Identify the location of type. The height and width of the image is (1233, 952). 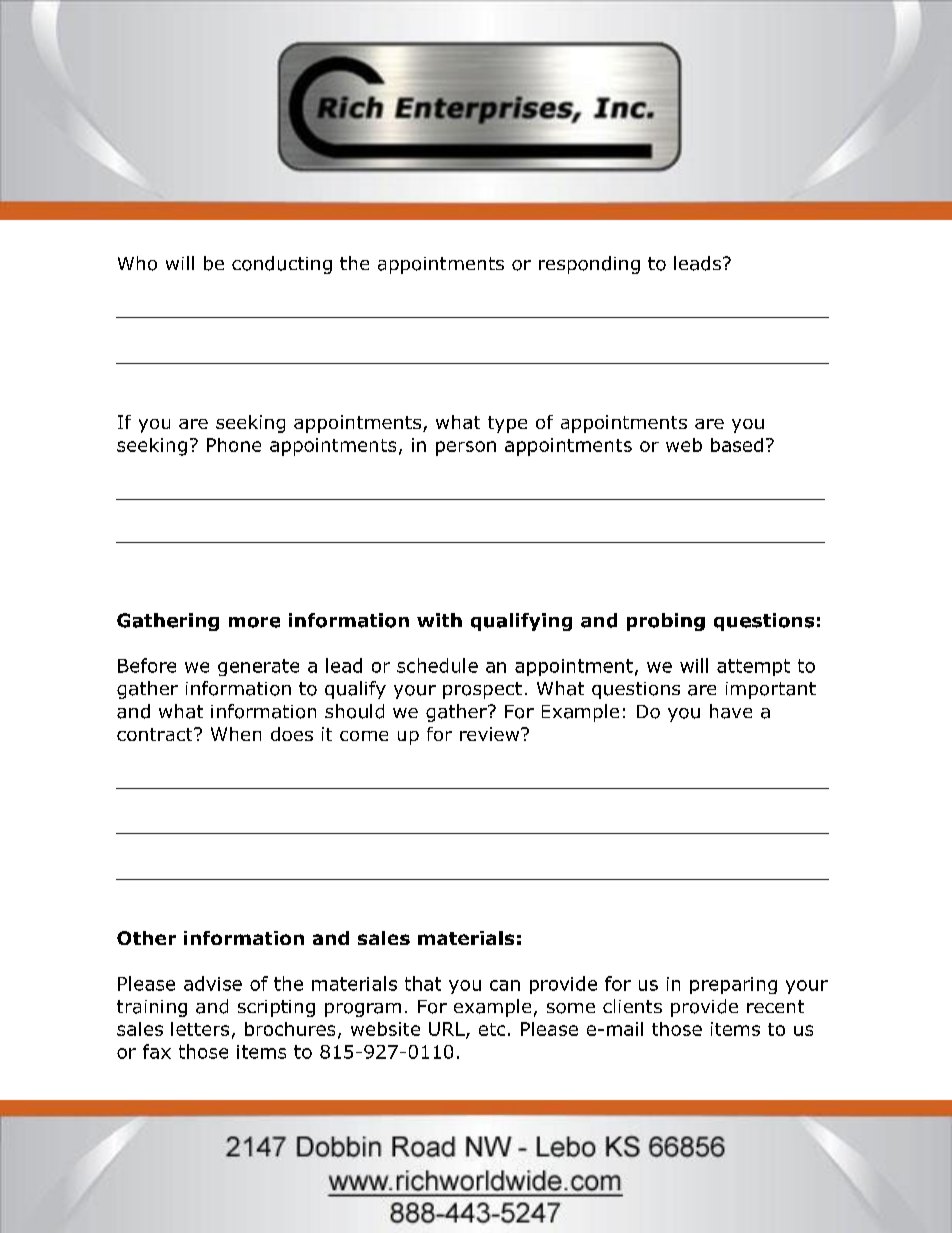
(507, 424).
